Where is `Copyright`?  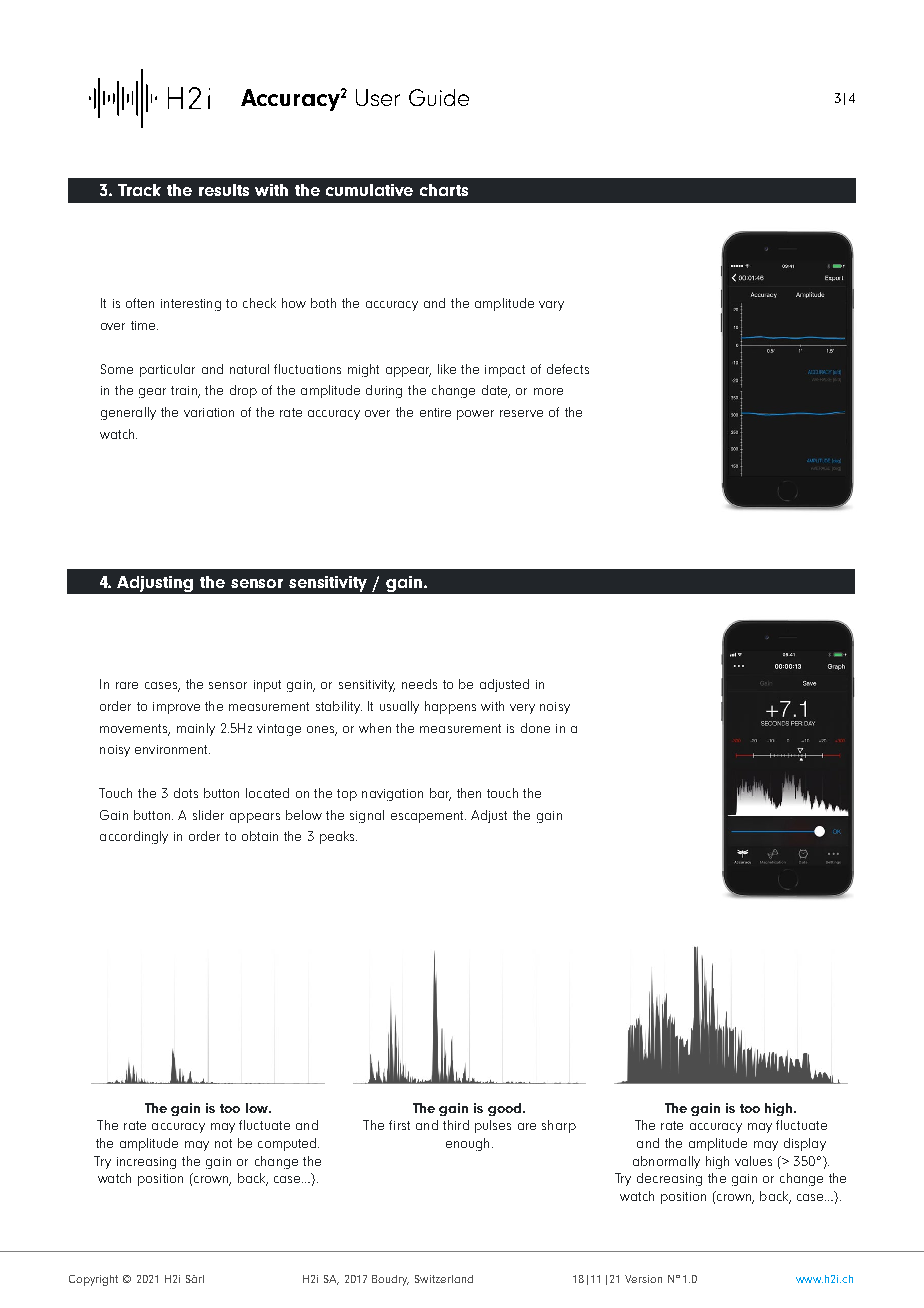 Copyright is located at coordinates (93, 1280).
